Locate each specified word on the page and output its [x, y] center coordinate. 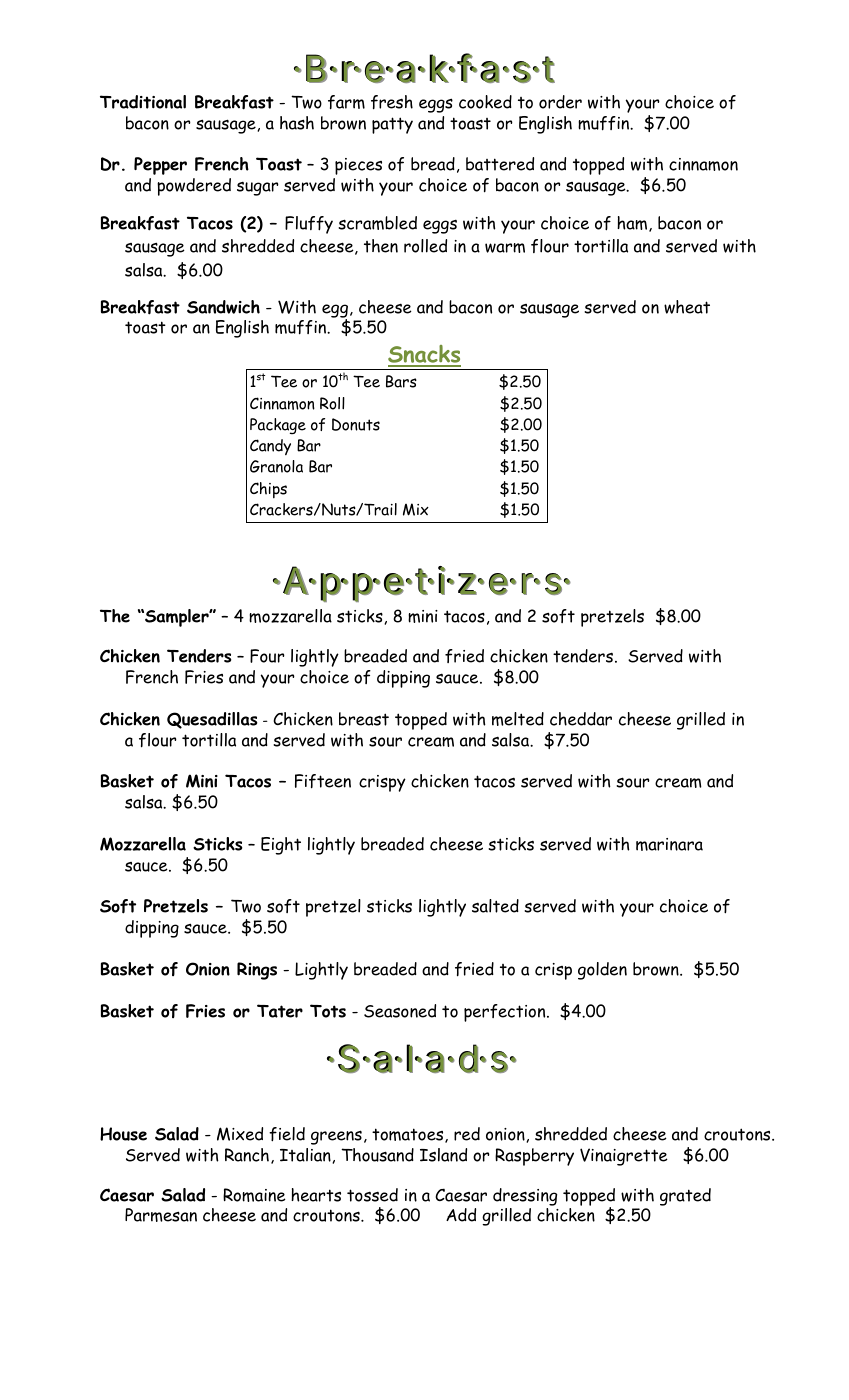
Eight [281, 846]
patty [392, 125]
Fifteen [323, 781]
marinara [669, 844]
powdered [194, 187]
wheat [687, 307]
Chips [268, 490]
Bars [401, 381]
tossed [372, 1195]
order [560, 102]
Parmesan [161, 1215]
